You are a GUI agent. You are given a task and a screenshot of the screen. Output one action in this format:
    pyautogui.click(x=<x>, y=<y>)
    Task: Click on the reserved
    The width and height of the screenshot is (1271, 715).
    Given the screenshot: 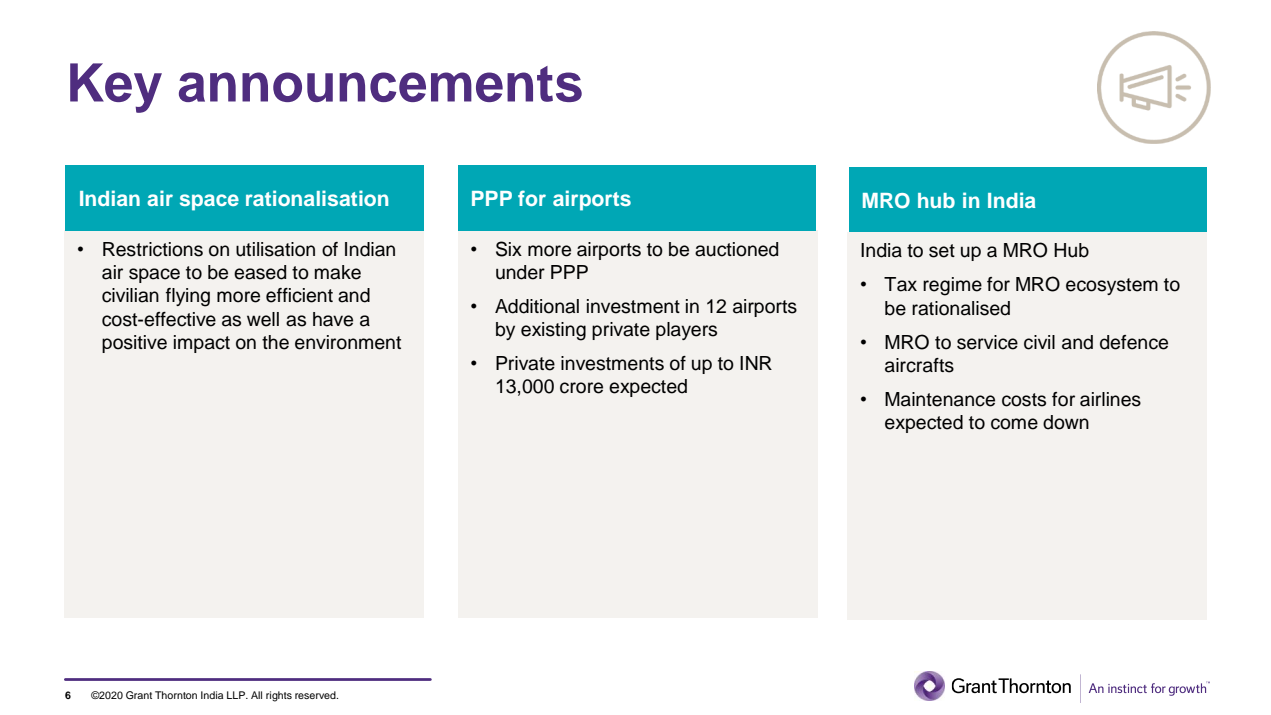 What is the action you would take?
    pyautogui.click(x=316, y=695)
